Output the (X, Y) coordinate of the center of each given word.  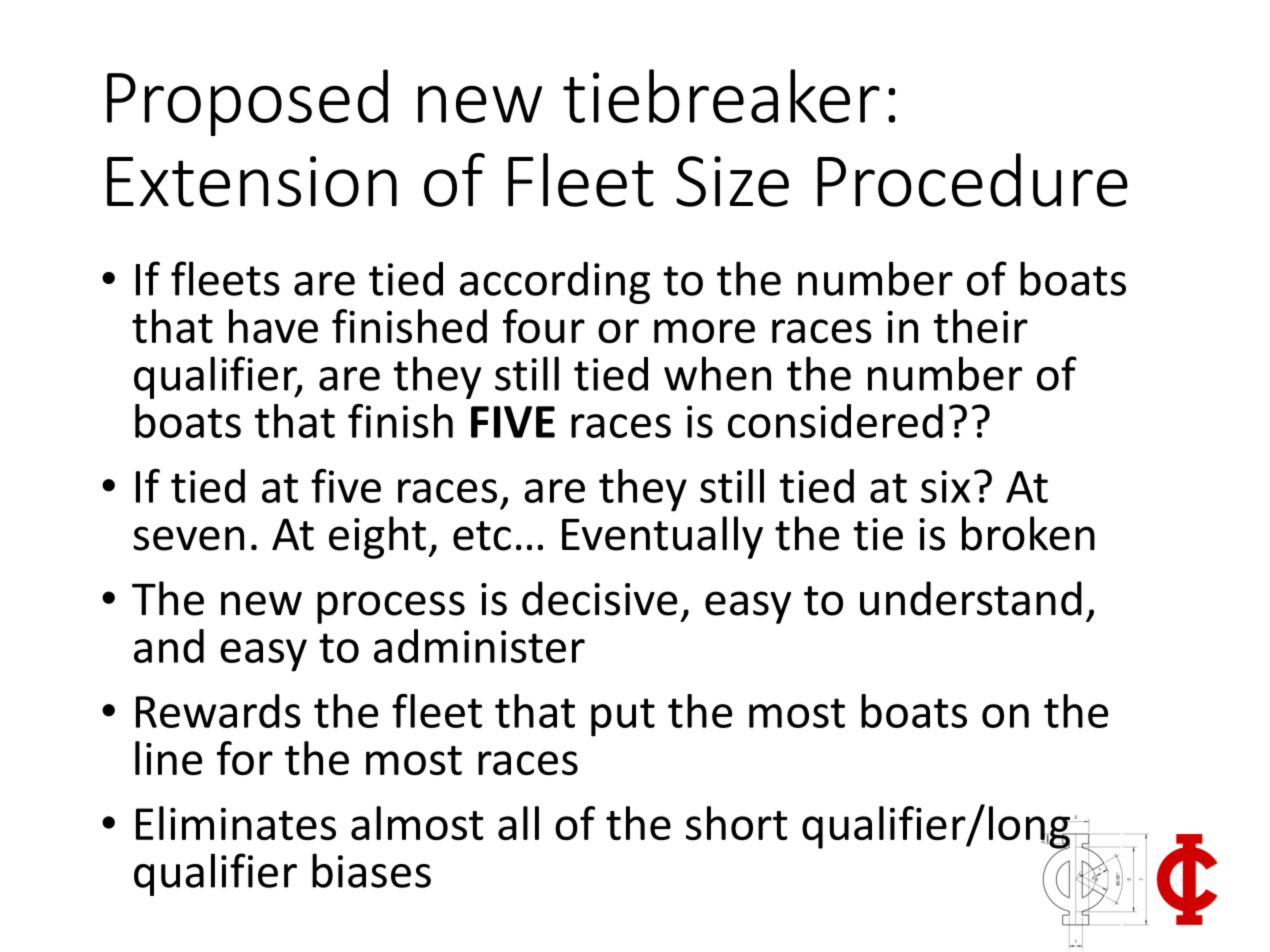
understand (971, 598)
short (736, 823)
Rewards (218, 711)
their (981, 326)
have (273, 326)
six (945, 486)
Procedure (972, 180)
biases (371, 870)
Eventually (662, 537)
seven (188, 538)
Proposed (247, 102)
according (555, 283)
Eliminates (236, 823)
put (623, 717)
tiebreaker (721, 96)
